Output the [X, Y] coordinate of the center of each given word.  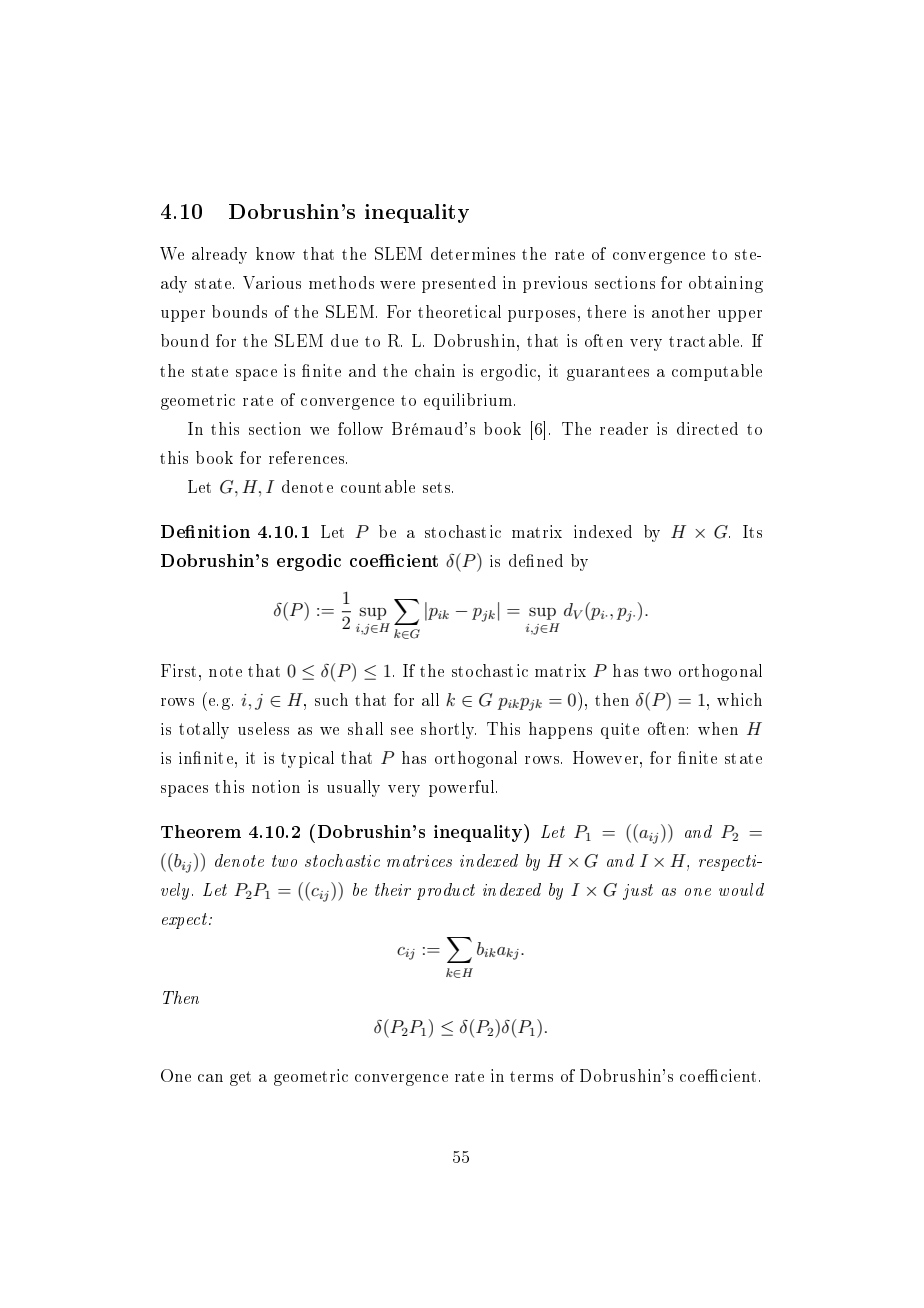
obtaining [726, 284]
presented [459, 284]
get [240, 1078]
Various [272, 282]
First [178, 670]
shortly [448, 730]
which [739, 699]
